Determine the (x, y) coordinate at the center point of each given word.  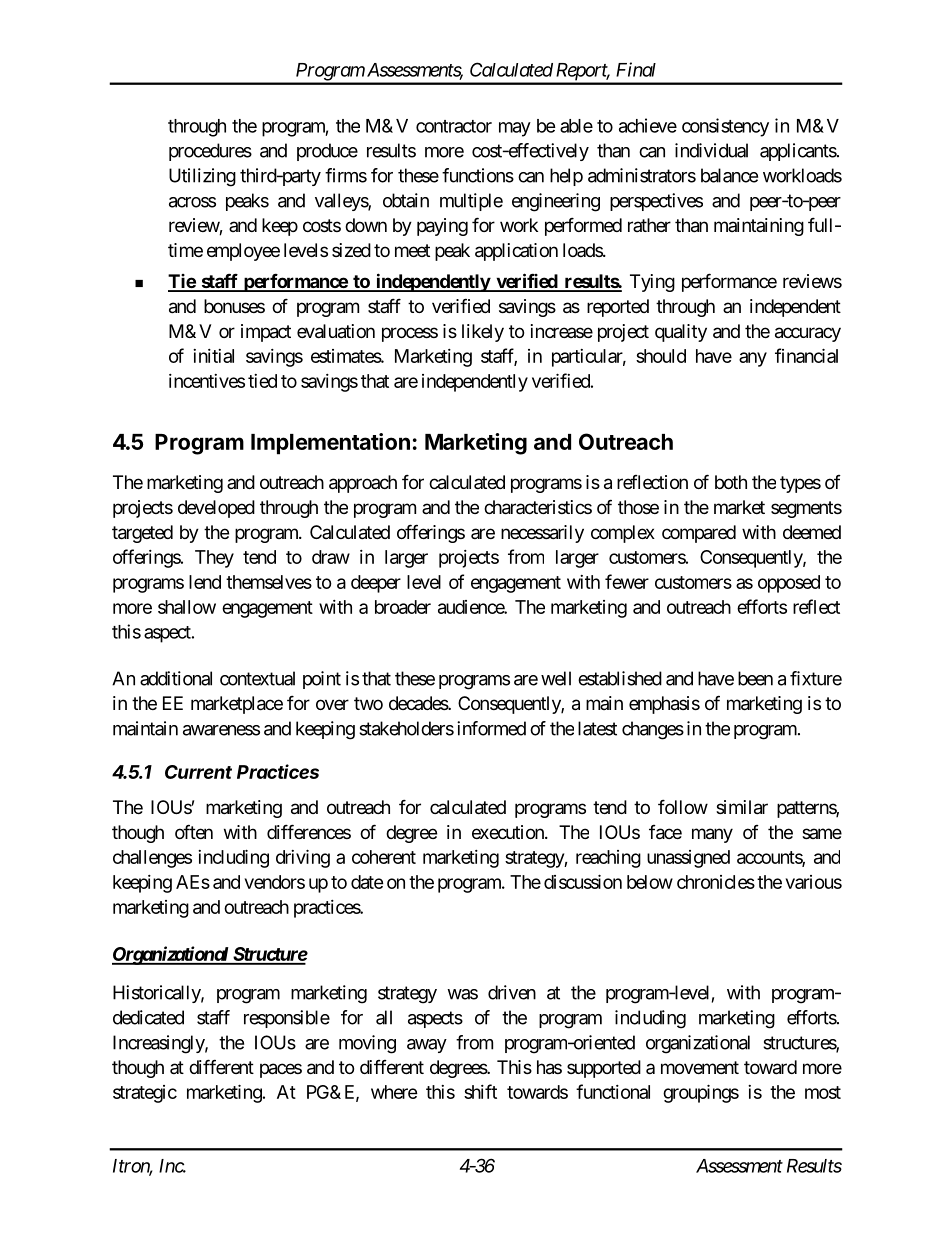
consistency (725, 127)
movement (700, 1067)
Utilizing (202, 177)
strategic (145, 1094)
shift (480, 1091)
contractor (454, 126)
